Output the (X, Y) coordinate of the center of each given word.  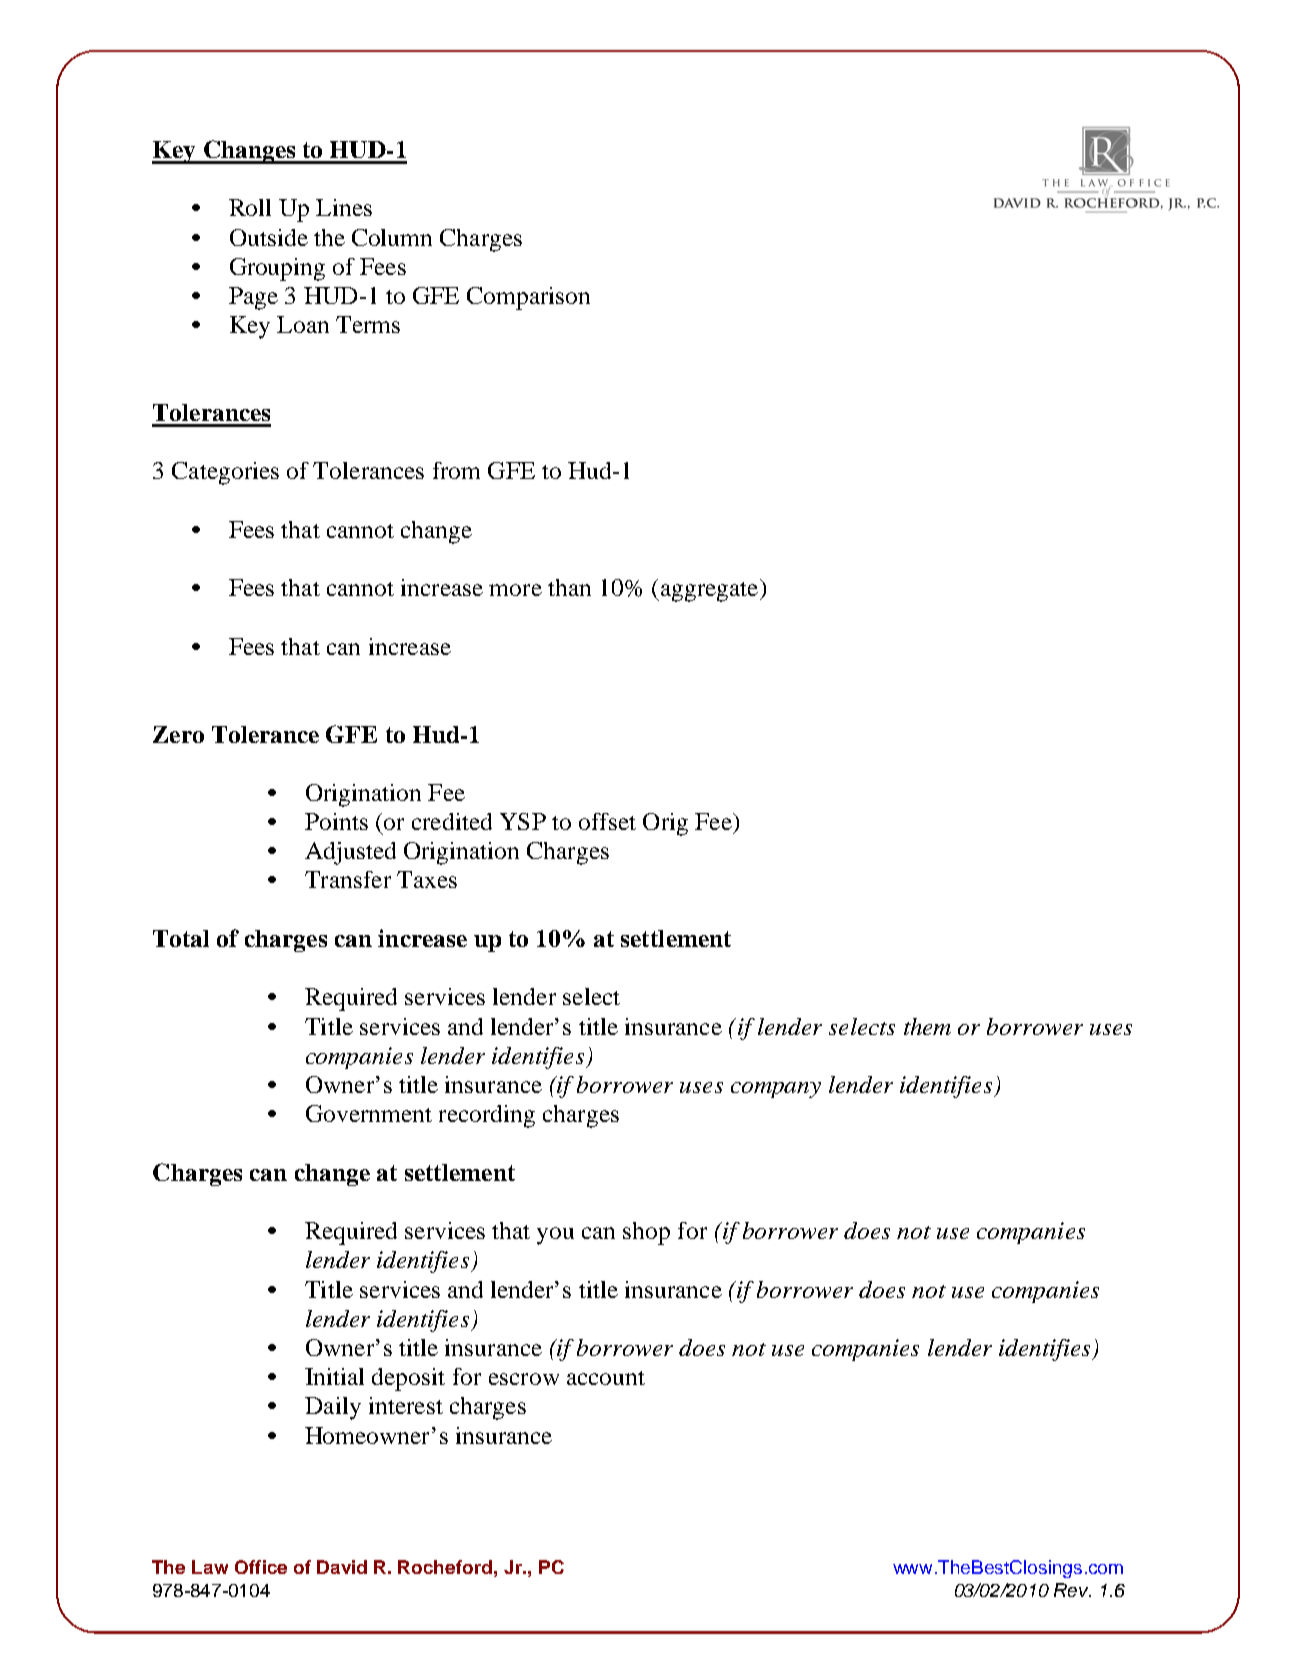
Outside (269, 237)
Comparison (528, 298)
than (569, 587)
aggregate (709, 590)
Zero (178, 734)
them (927, 1026)
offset (607, 821)
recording (487, 1116)
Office (261, 1567)
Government (369, 1113)
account (606, 1378)
